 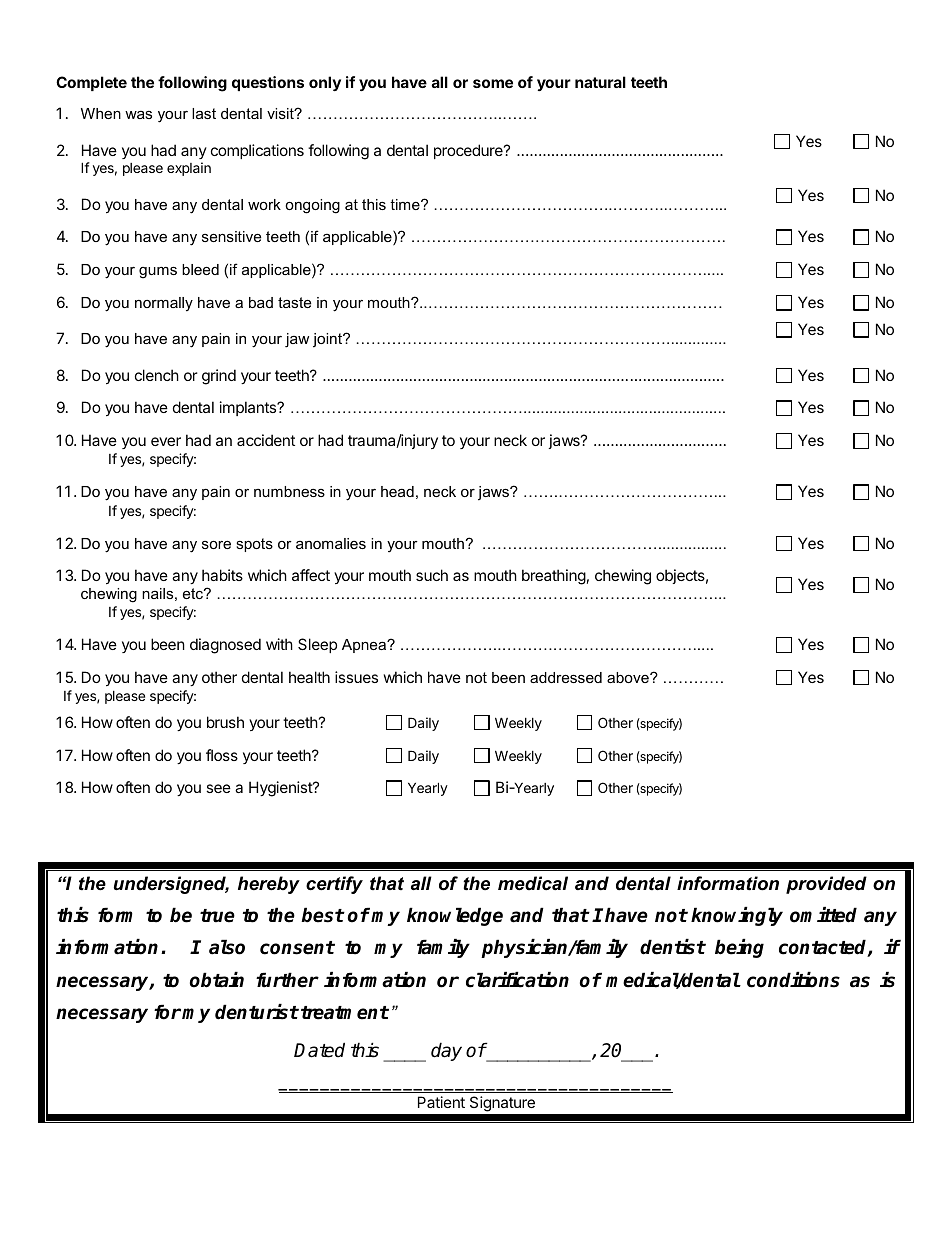 What do you see at coordinates (157, 375) in the image?
I see `clench` at bounding box center [157, 375].
